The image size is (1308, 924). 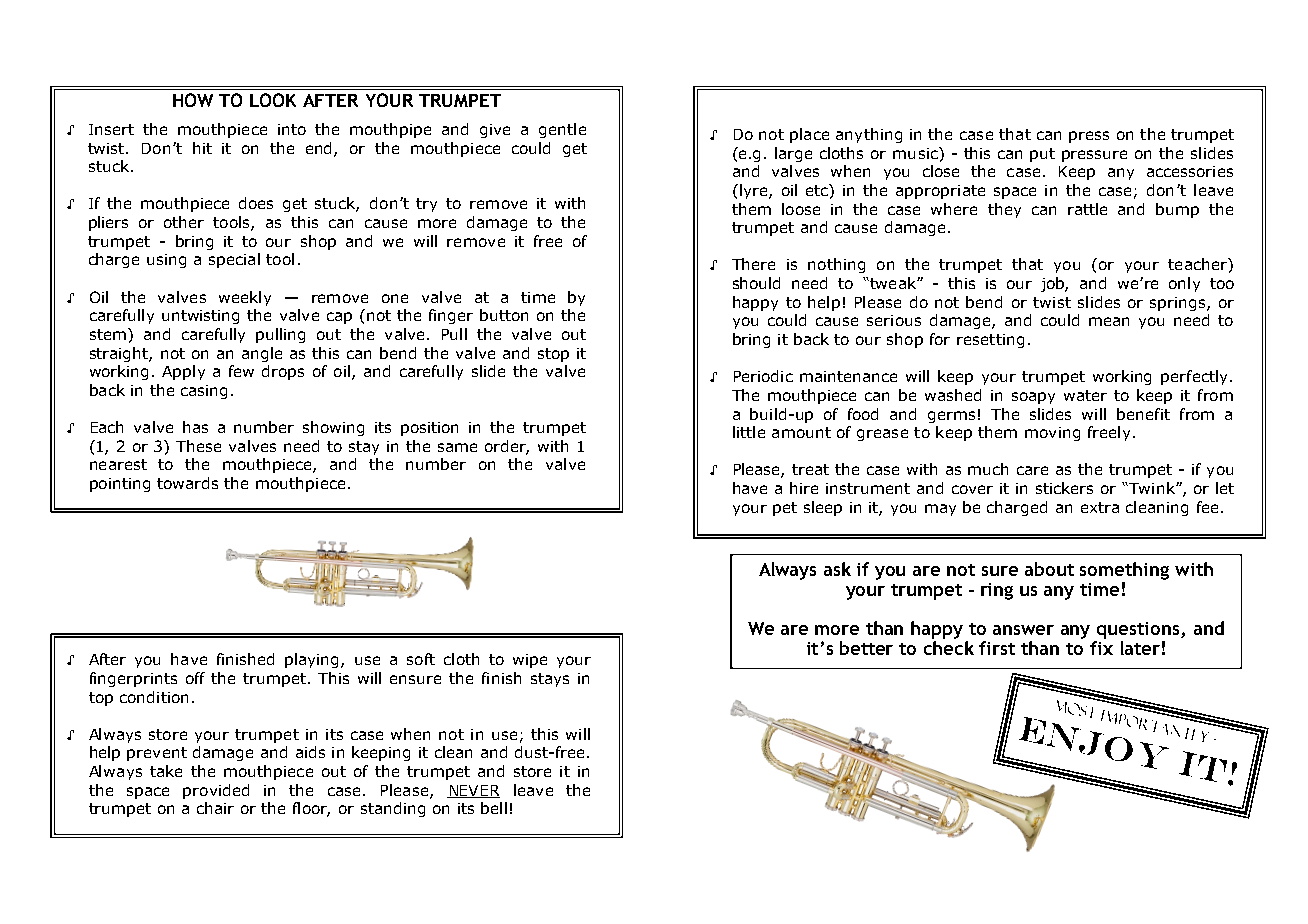 I want to click on towards, so click(x=187, y=483).
